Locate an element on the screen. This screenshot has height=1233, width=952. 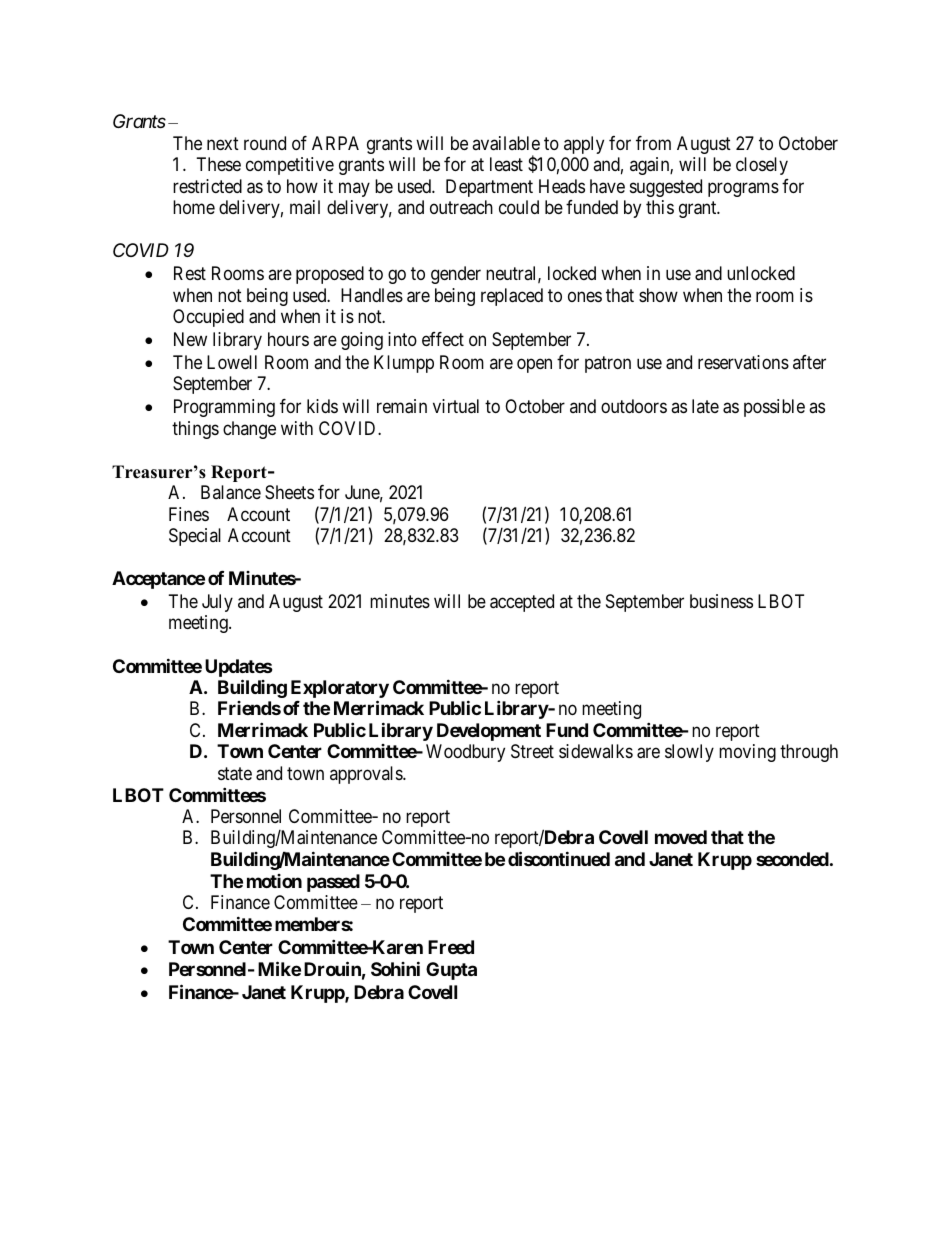
Freed is located at coordinates (451, 947).
